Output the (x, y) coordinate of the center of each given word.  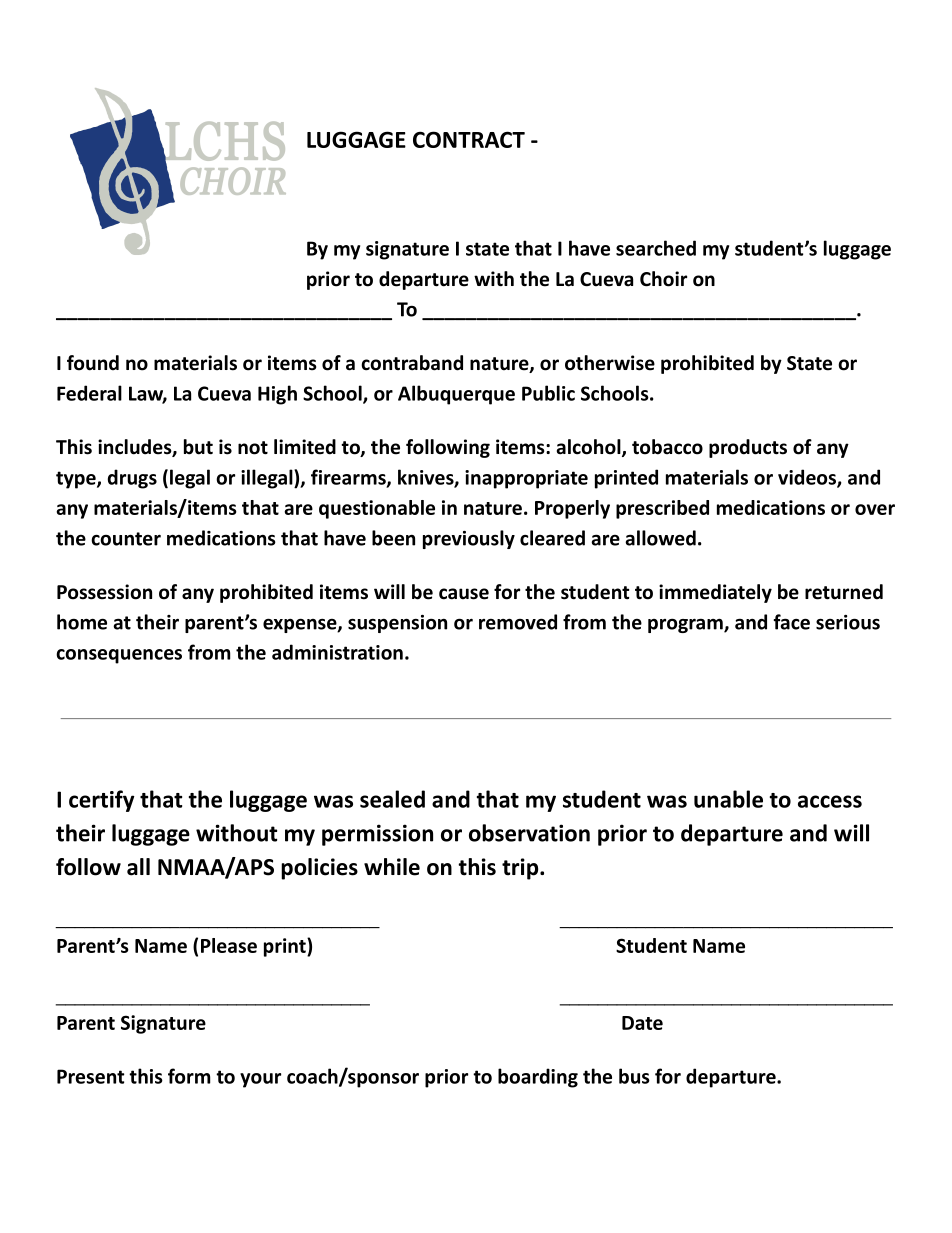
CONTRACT (469, 139)
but (198, 447)
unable (728, 799)
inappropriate (526, 479)
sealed (392, 799)
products (748, 448)
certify (102, 801)
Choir (663, 279)
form (189, 1076)
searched (656, 248)
